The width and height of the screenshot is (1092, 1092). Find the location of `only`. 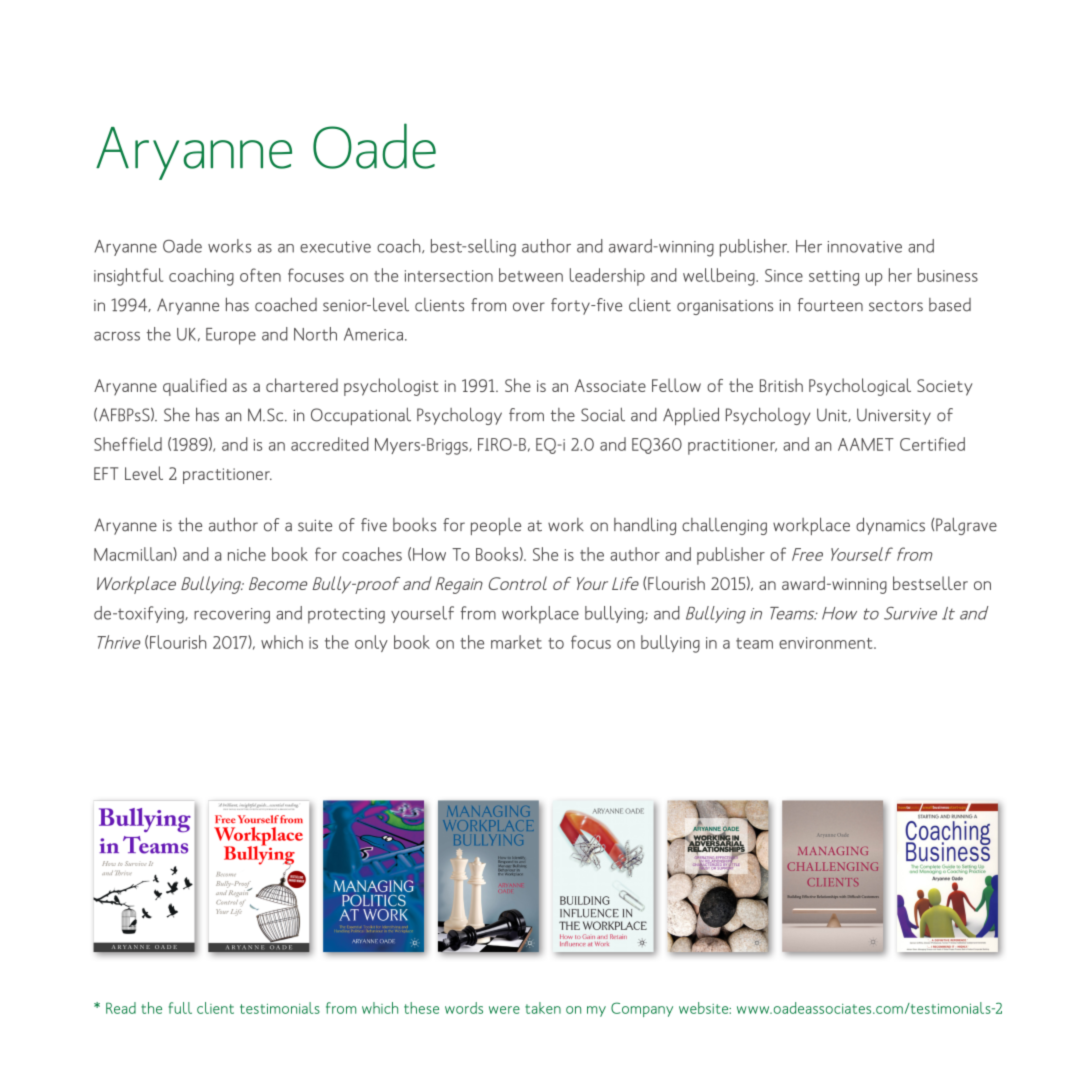

only is located at coordinates (371, 643).
